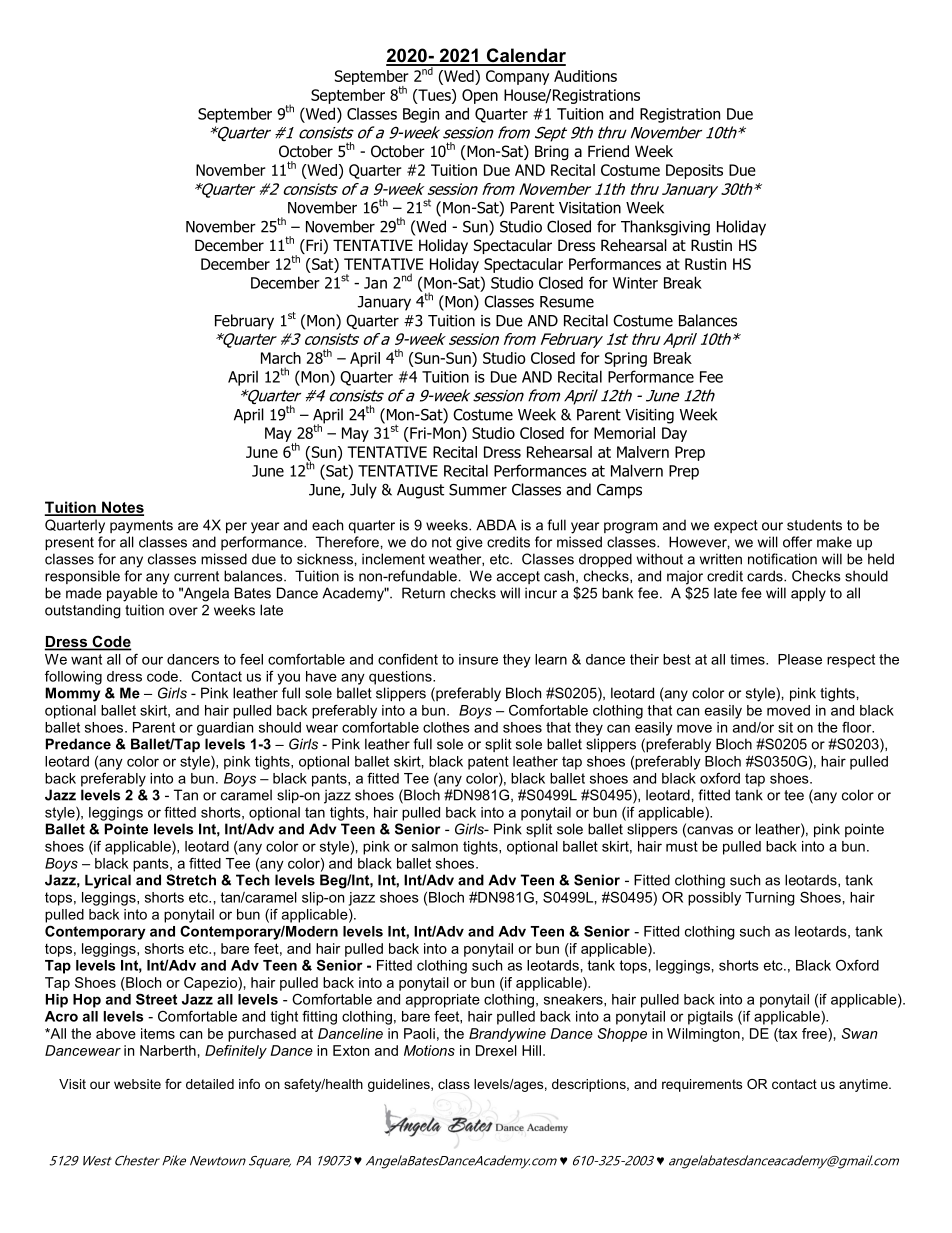 This screenshot has height=1233, width=952. Describe the element at coordinates (158, 1033) in the screenshot. I see `items` at that location.
